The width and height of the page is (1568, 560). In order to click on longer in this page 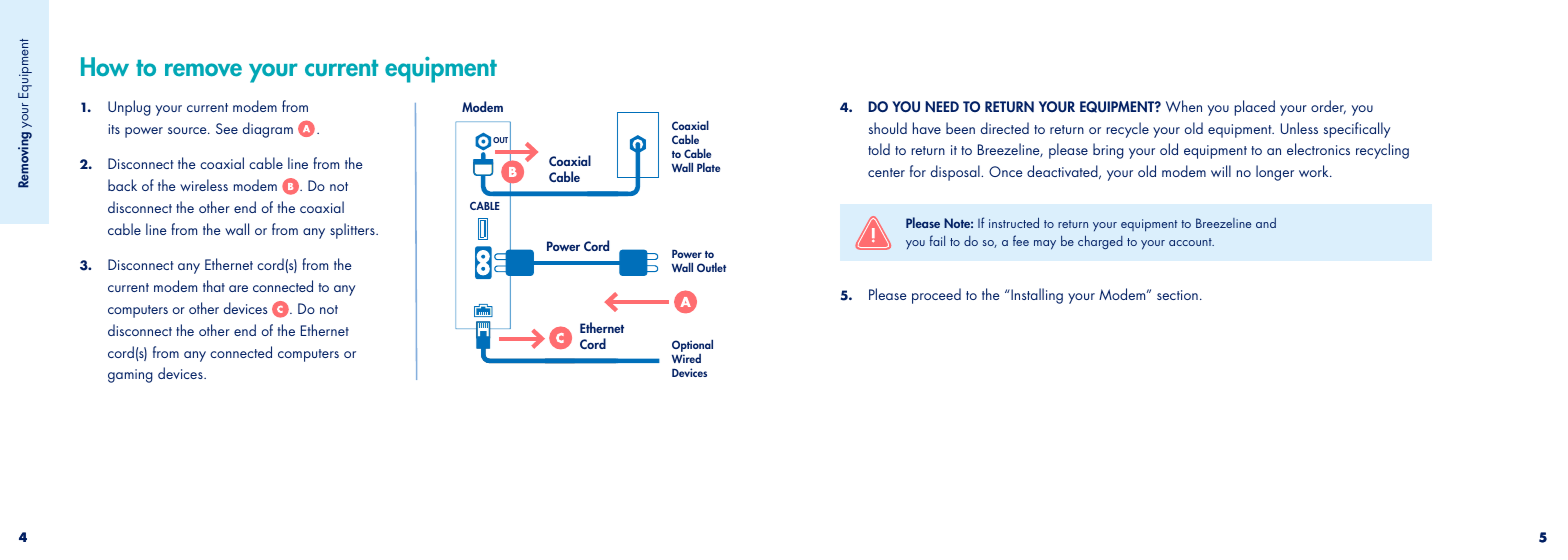, I will do `click(1275, 173)`.
